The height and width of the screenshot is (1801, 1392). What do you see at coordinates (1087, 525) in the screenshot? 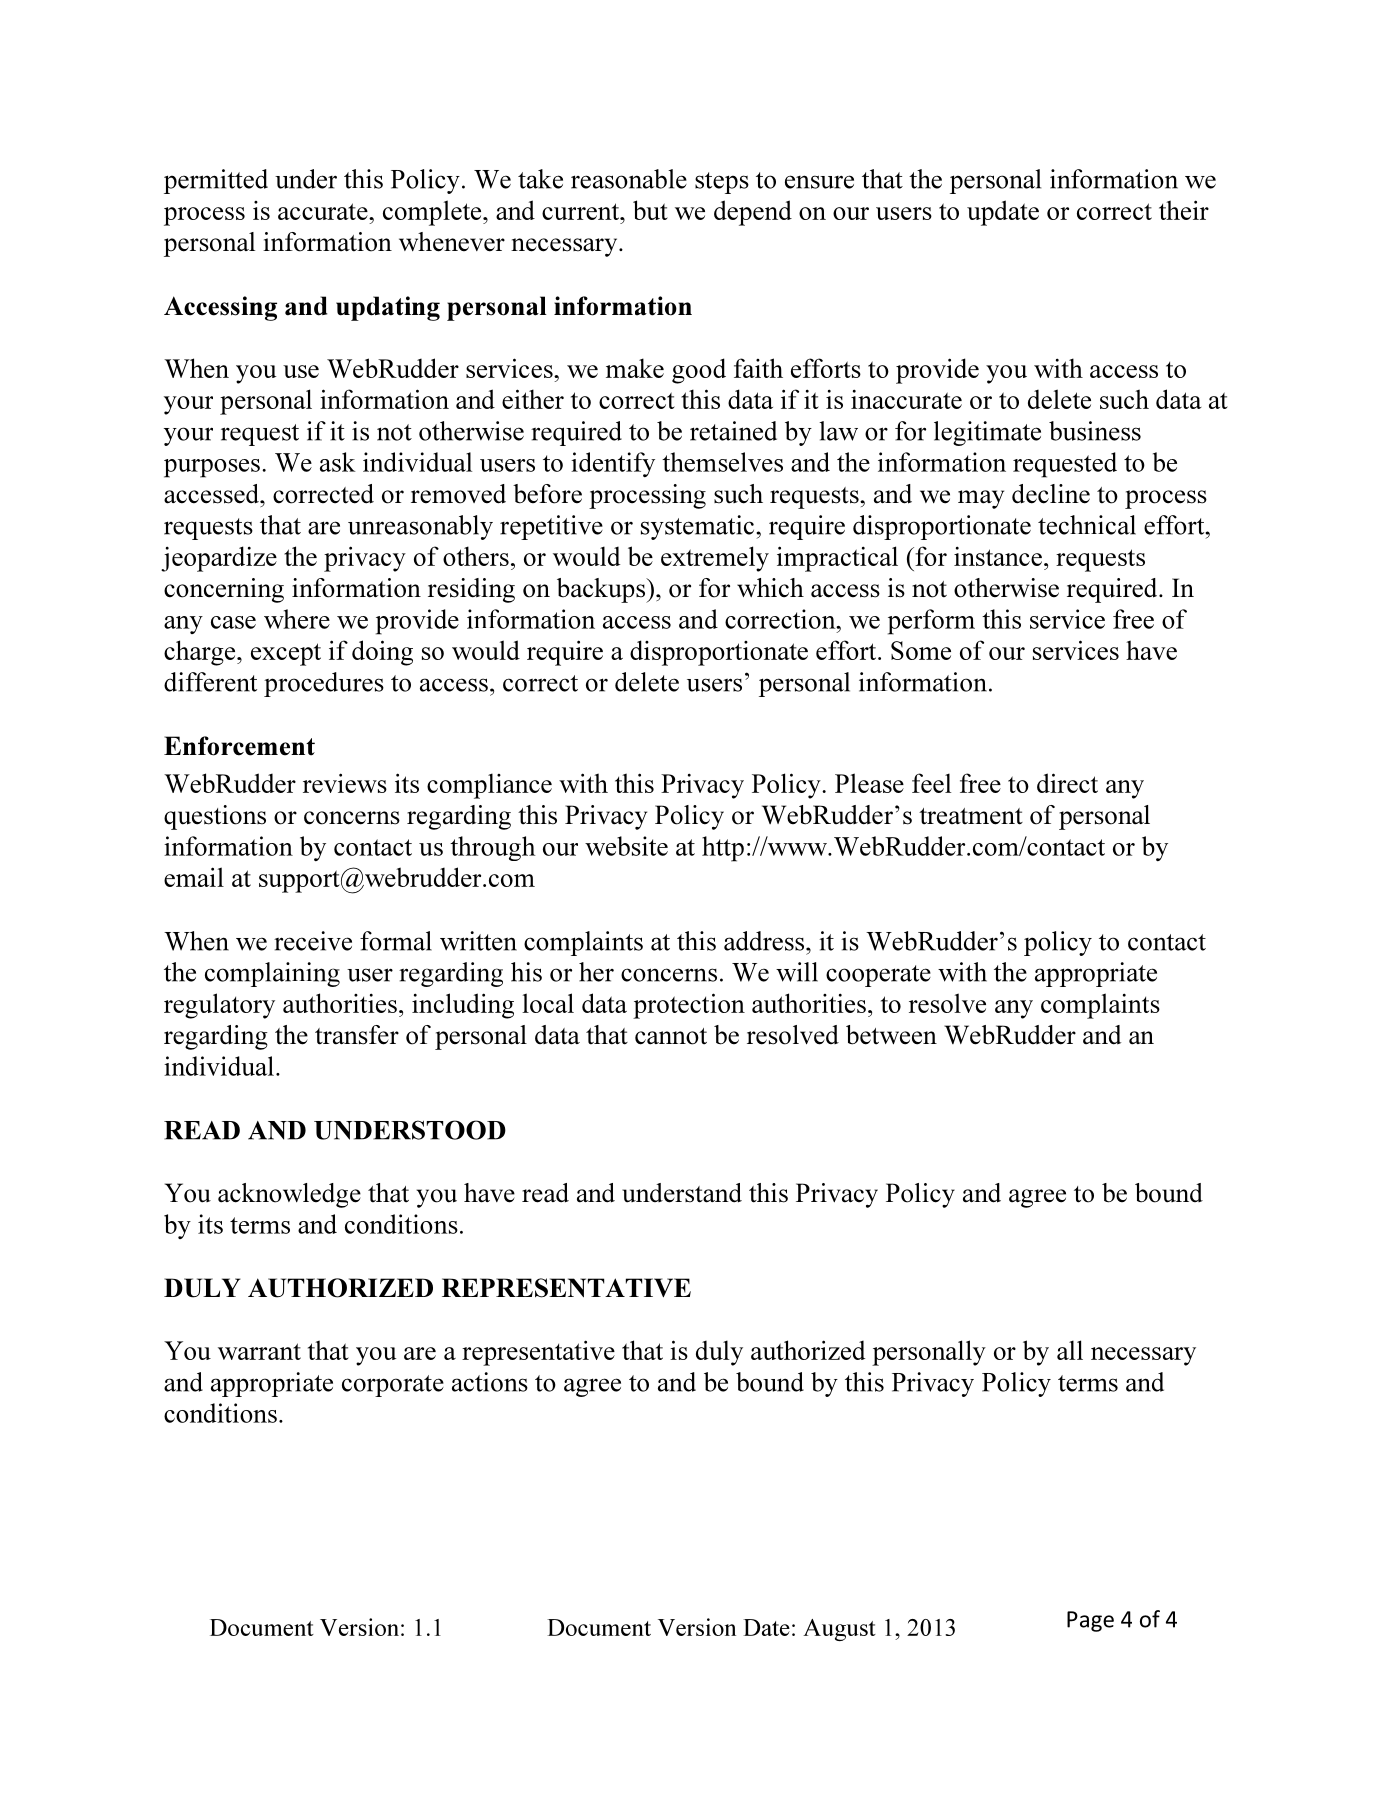
I see `technical` at bounding box center [1087, 525].
